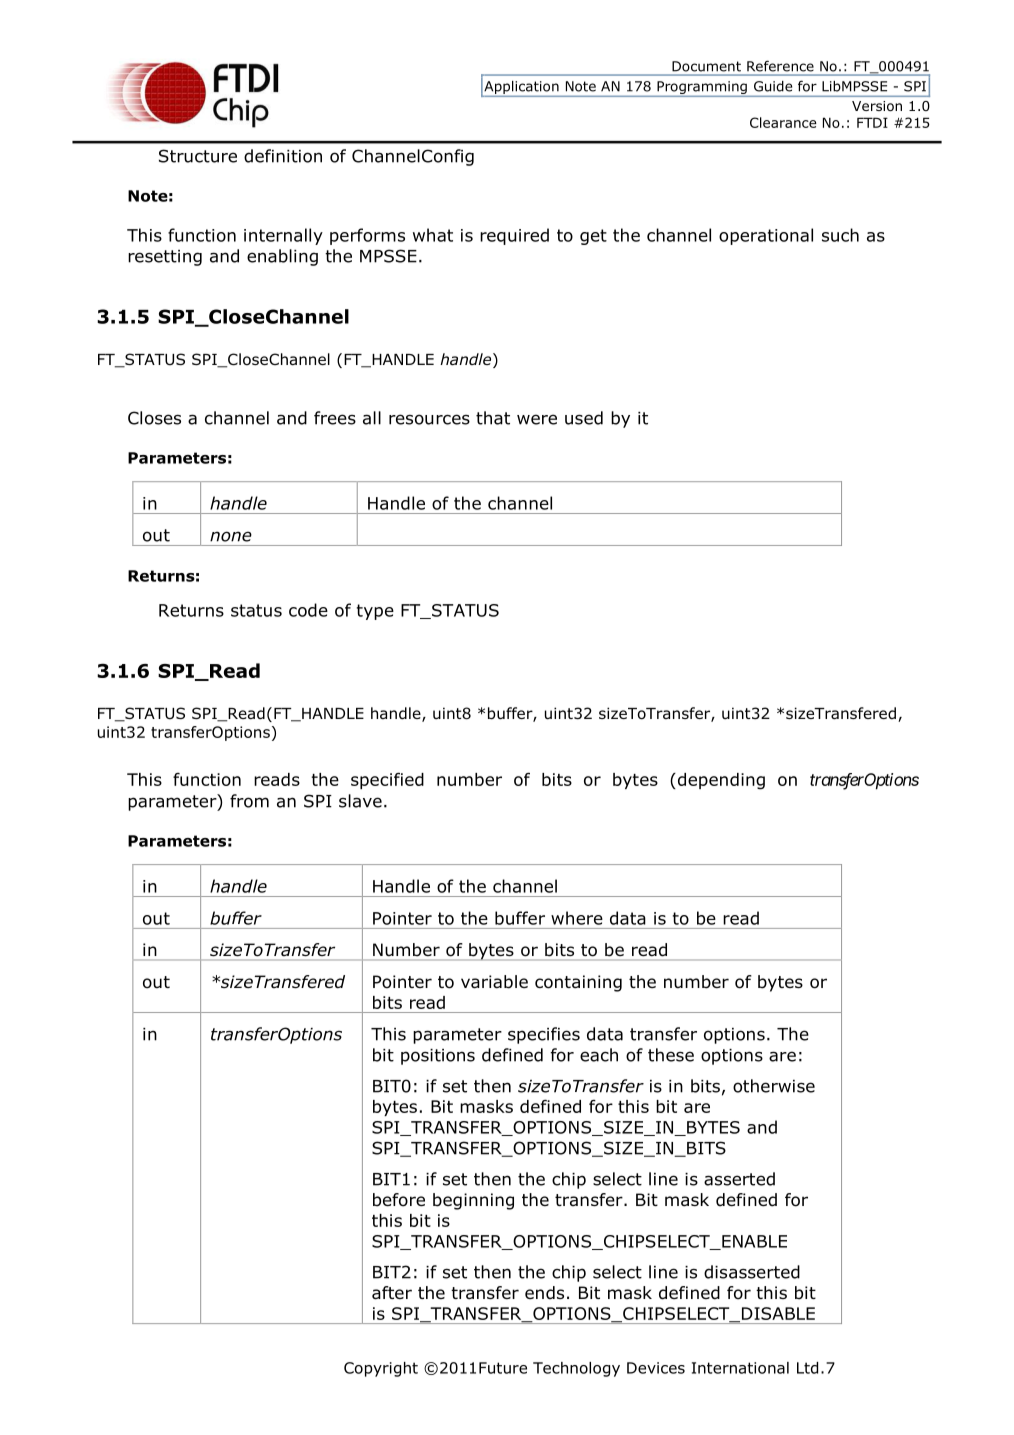 The width and height of the image is (1014, 1435). Describe the element at coordinates (438, 1057) in the image. I see `positions` at that location.
